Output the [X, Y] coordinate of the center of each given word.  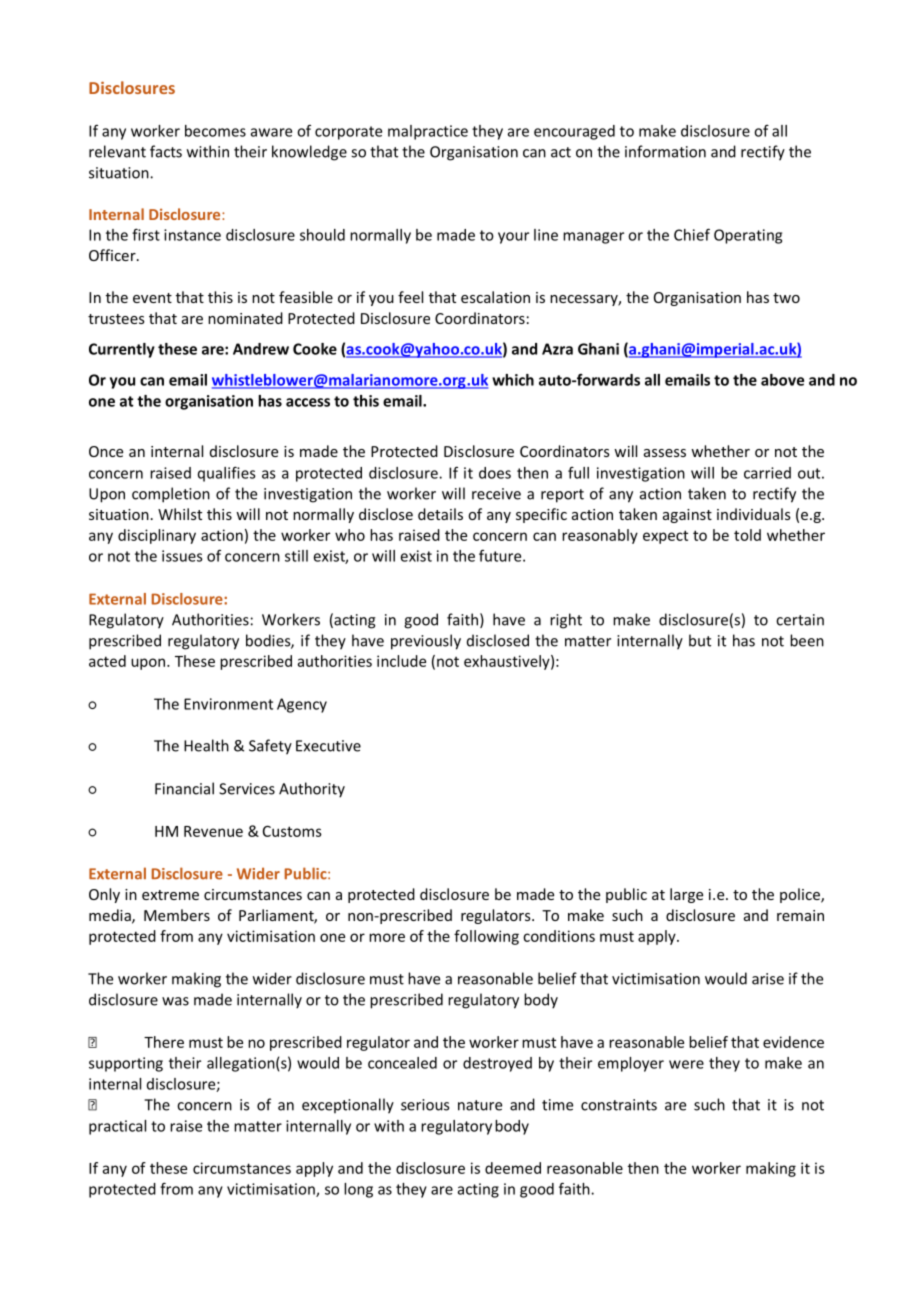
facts [166, 151]
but [700, 640]
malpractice [428, 132]
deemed [513, 1168]
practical [117, 1127]
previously [426, 642]
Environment [228, 704]
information [665, 151]
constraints [619, 1105]
